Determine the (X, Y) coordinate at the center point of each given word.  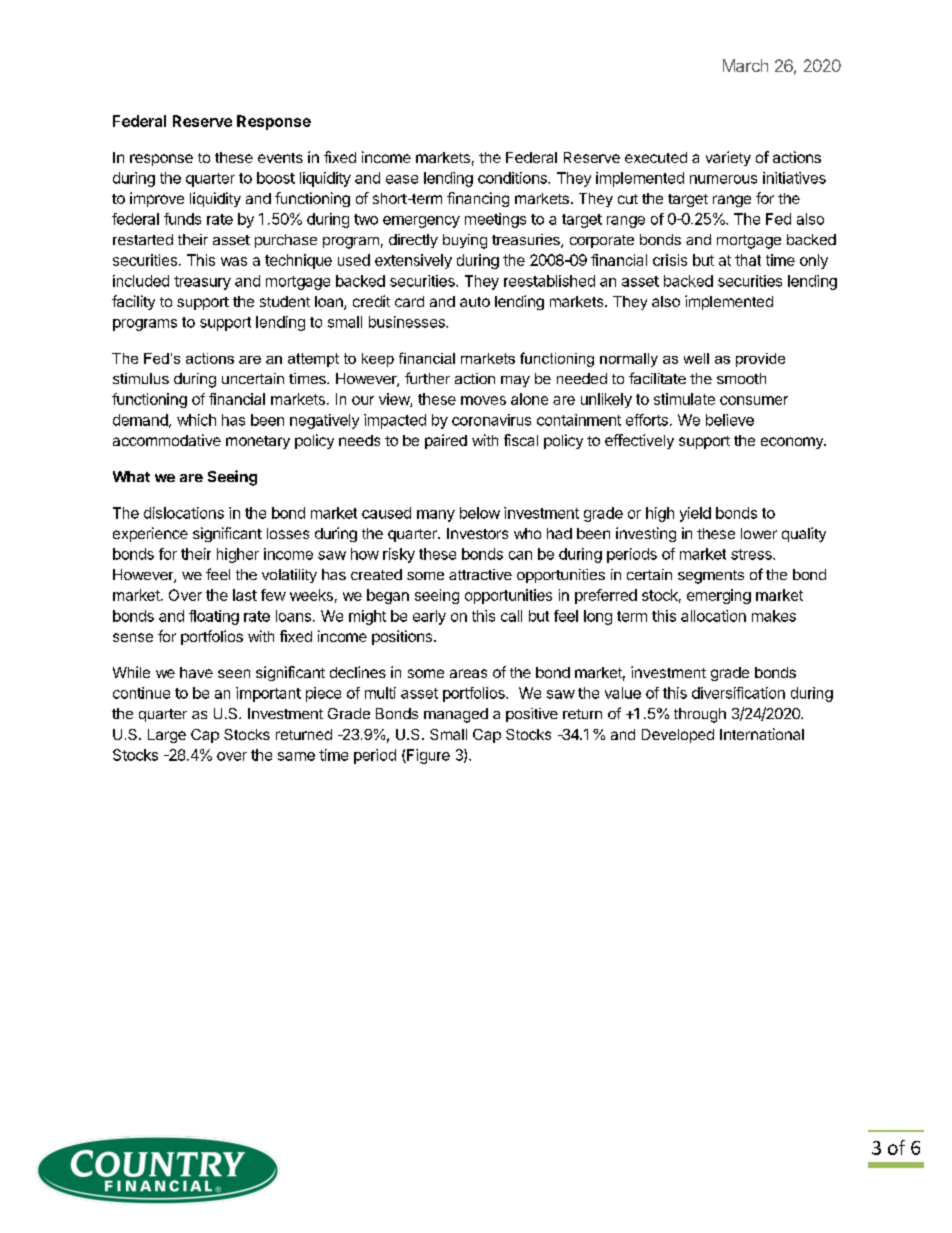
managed (456, 715)
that (748, 260)
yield (695, 514)
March (745, 65)
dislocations (184, 513)
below (480, 513)
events (280, 158)
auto (475, 302)
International (762, 734)
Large (167, 736)
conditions (513, 178)
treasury (202, 283)
